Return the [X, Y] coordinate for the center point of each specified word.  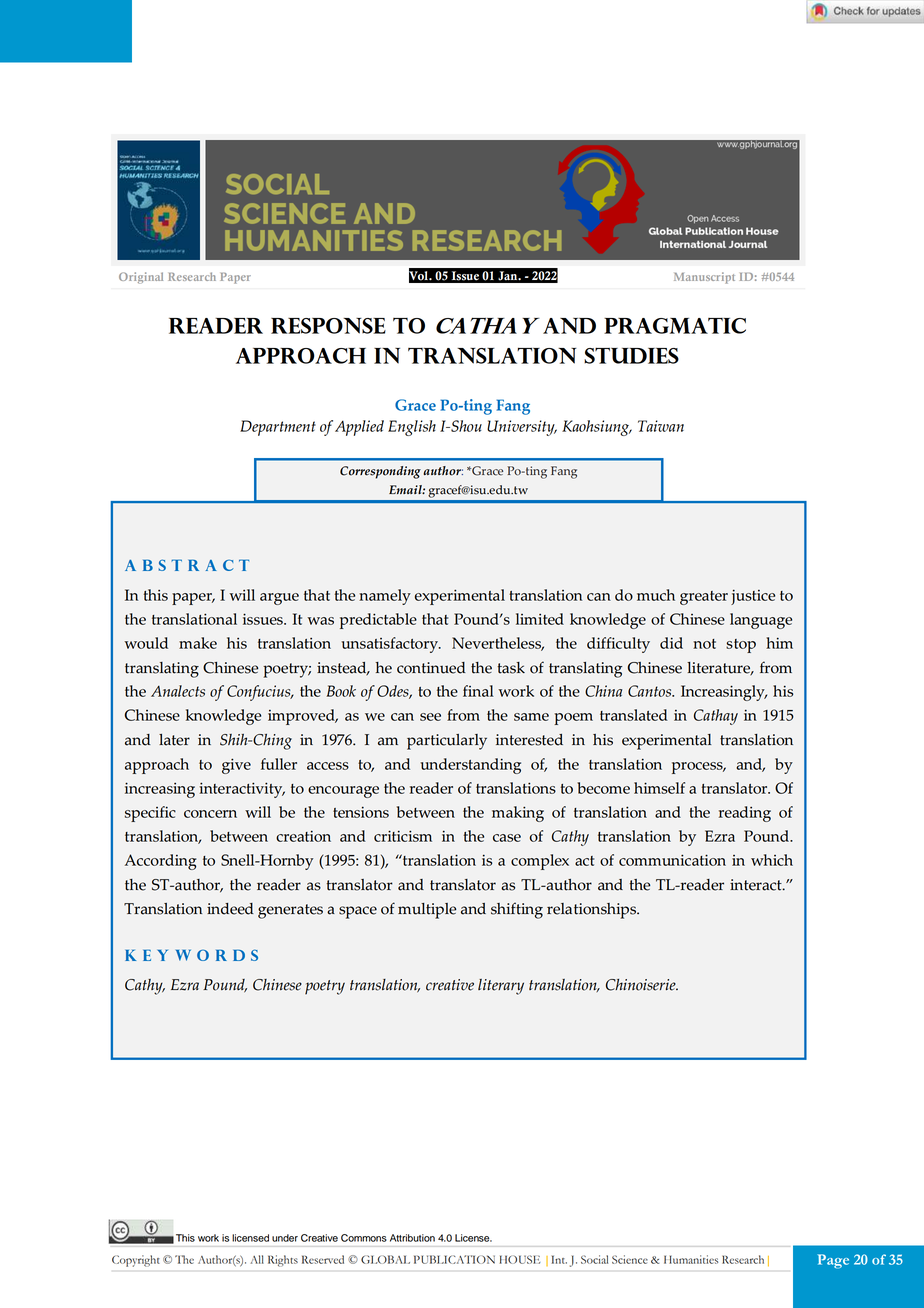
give [236, 766]
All [257, 1259]
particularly [447, 742]
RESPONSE [328, 326]
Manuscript [704, 278]
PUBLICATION [454, 1259]
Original [141, 278]
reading [745, 814]
